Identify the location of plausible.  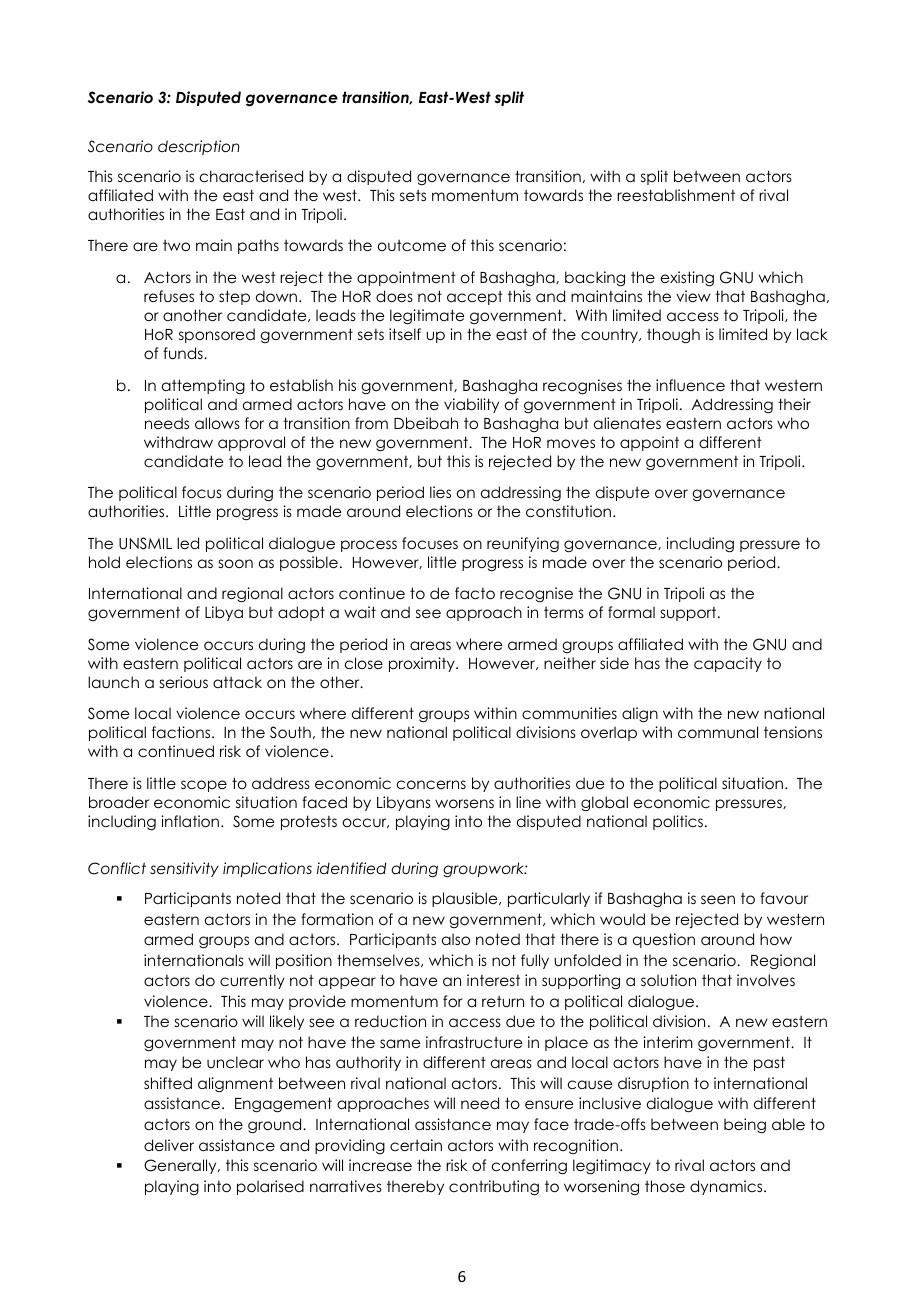
(466, 899).
